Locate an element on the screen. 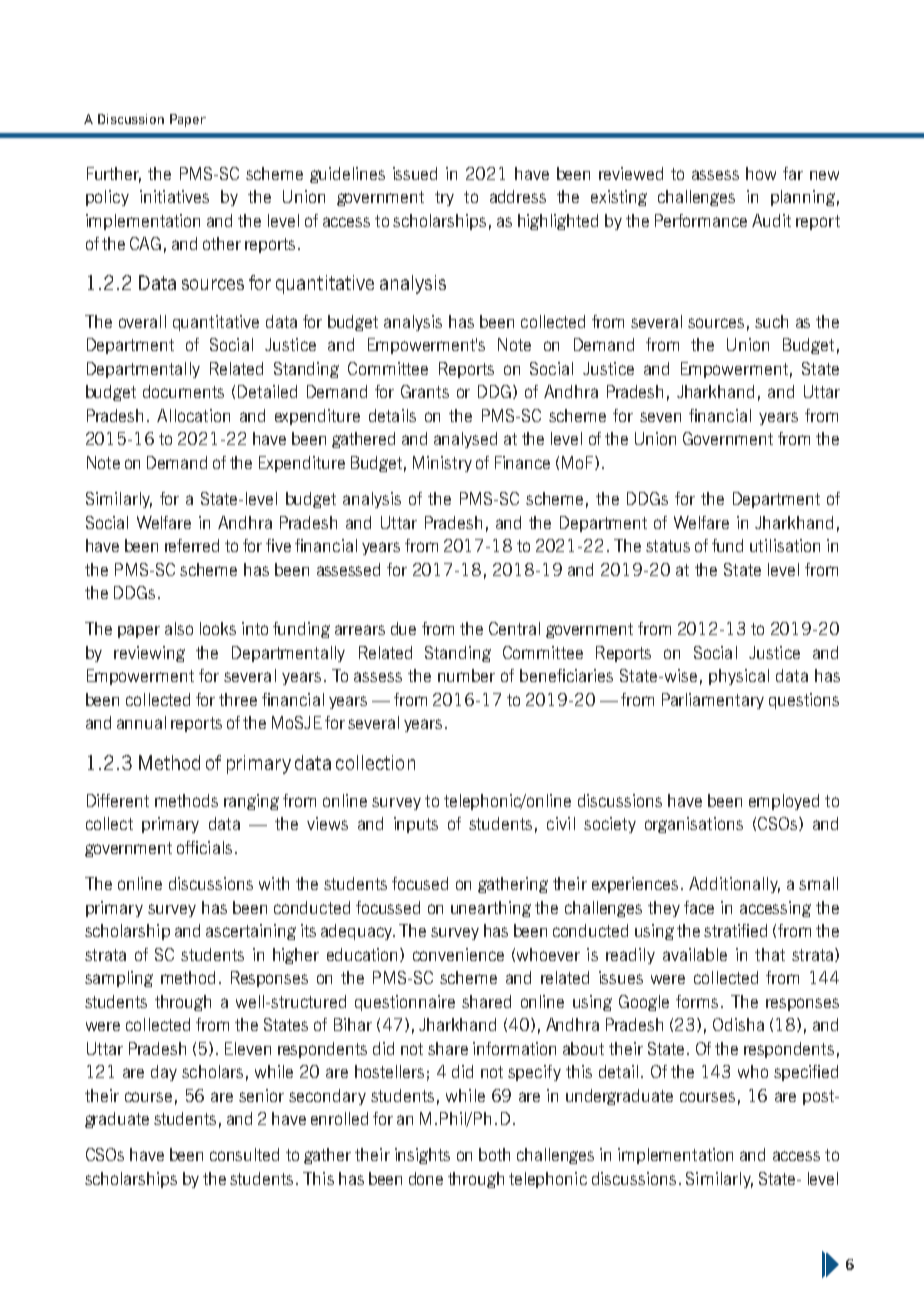 This screenshot has width=924, height=1308. reviewing is located at coordinates (149, 654).
